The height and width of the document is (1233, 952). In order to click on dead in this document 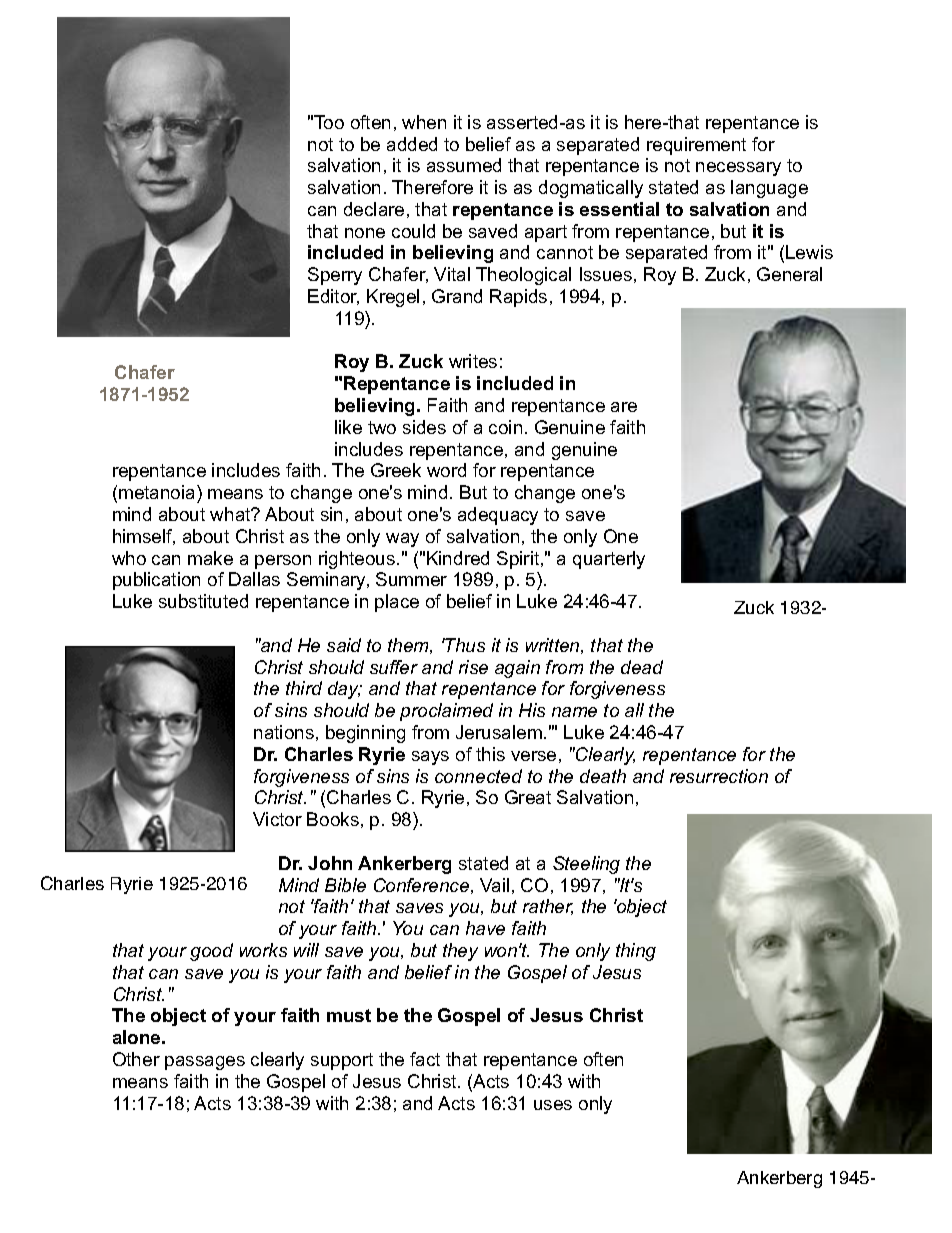, I will do `click(642, 667)`.
